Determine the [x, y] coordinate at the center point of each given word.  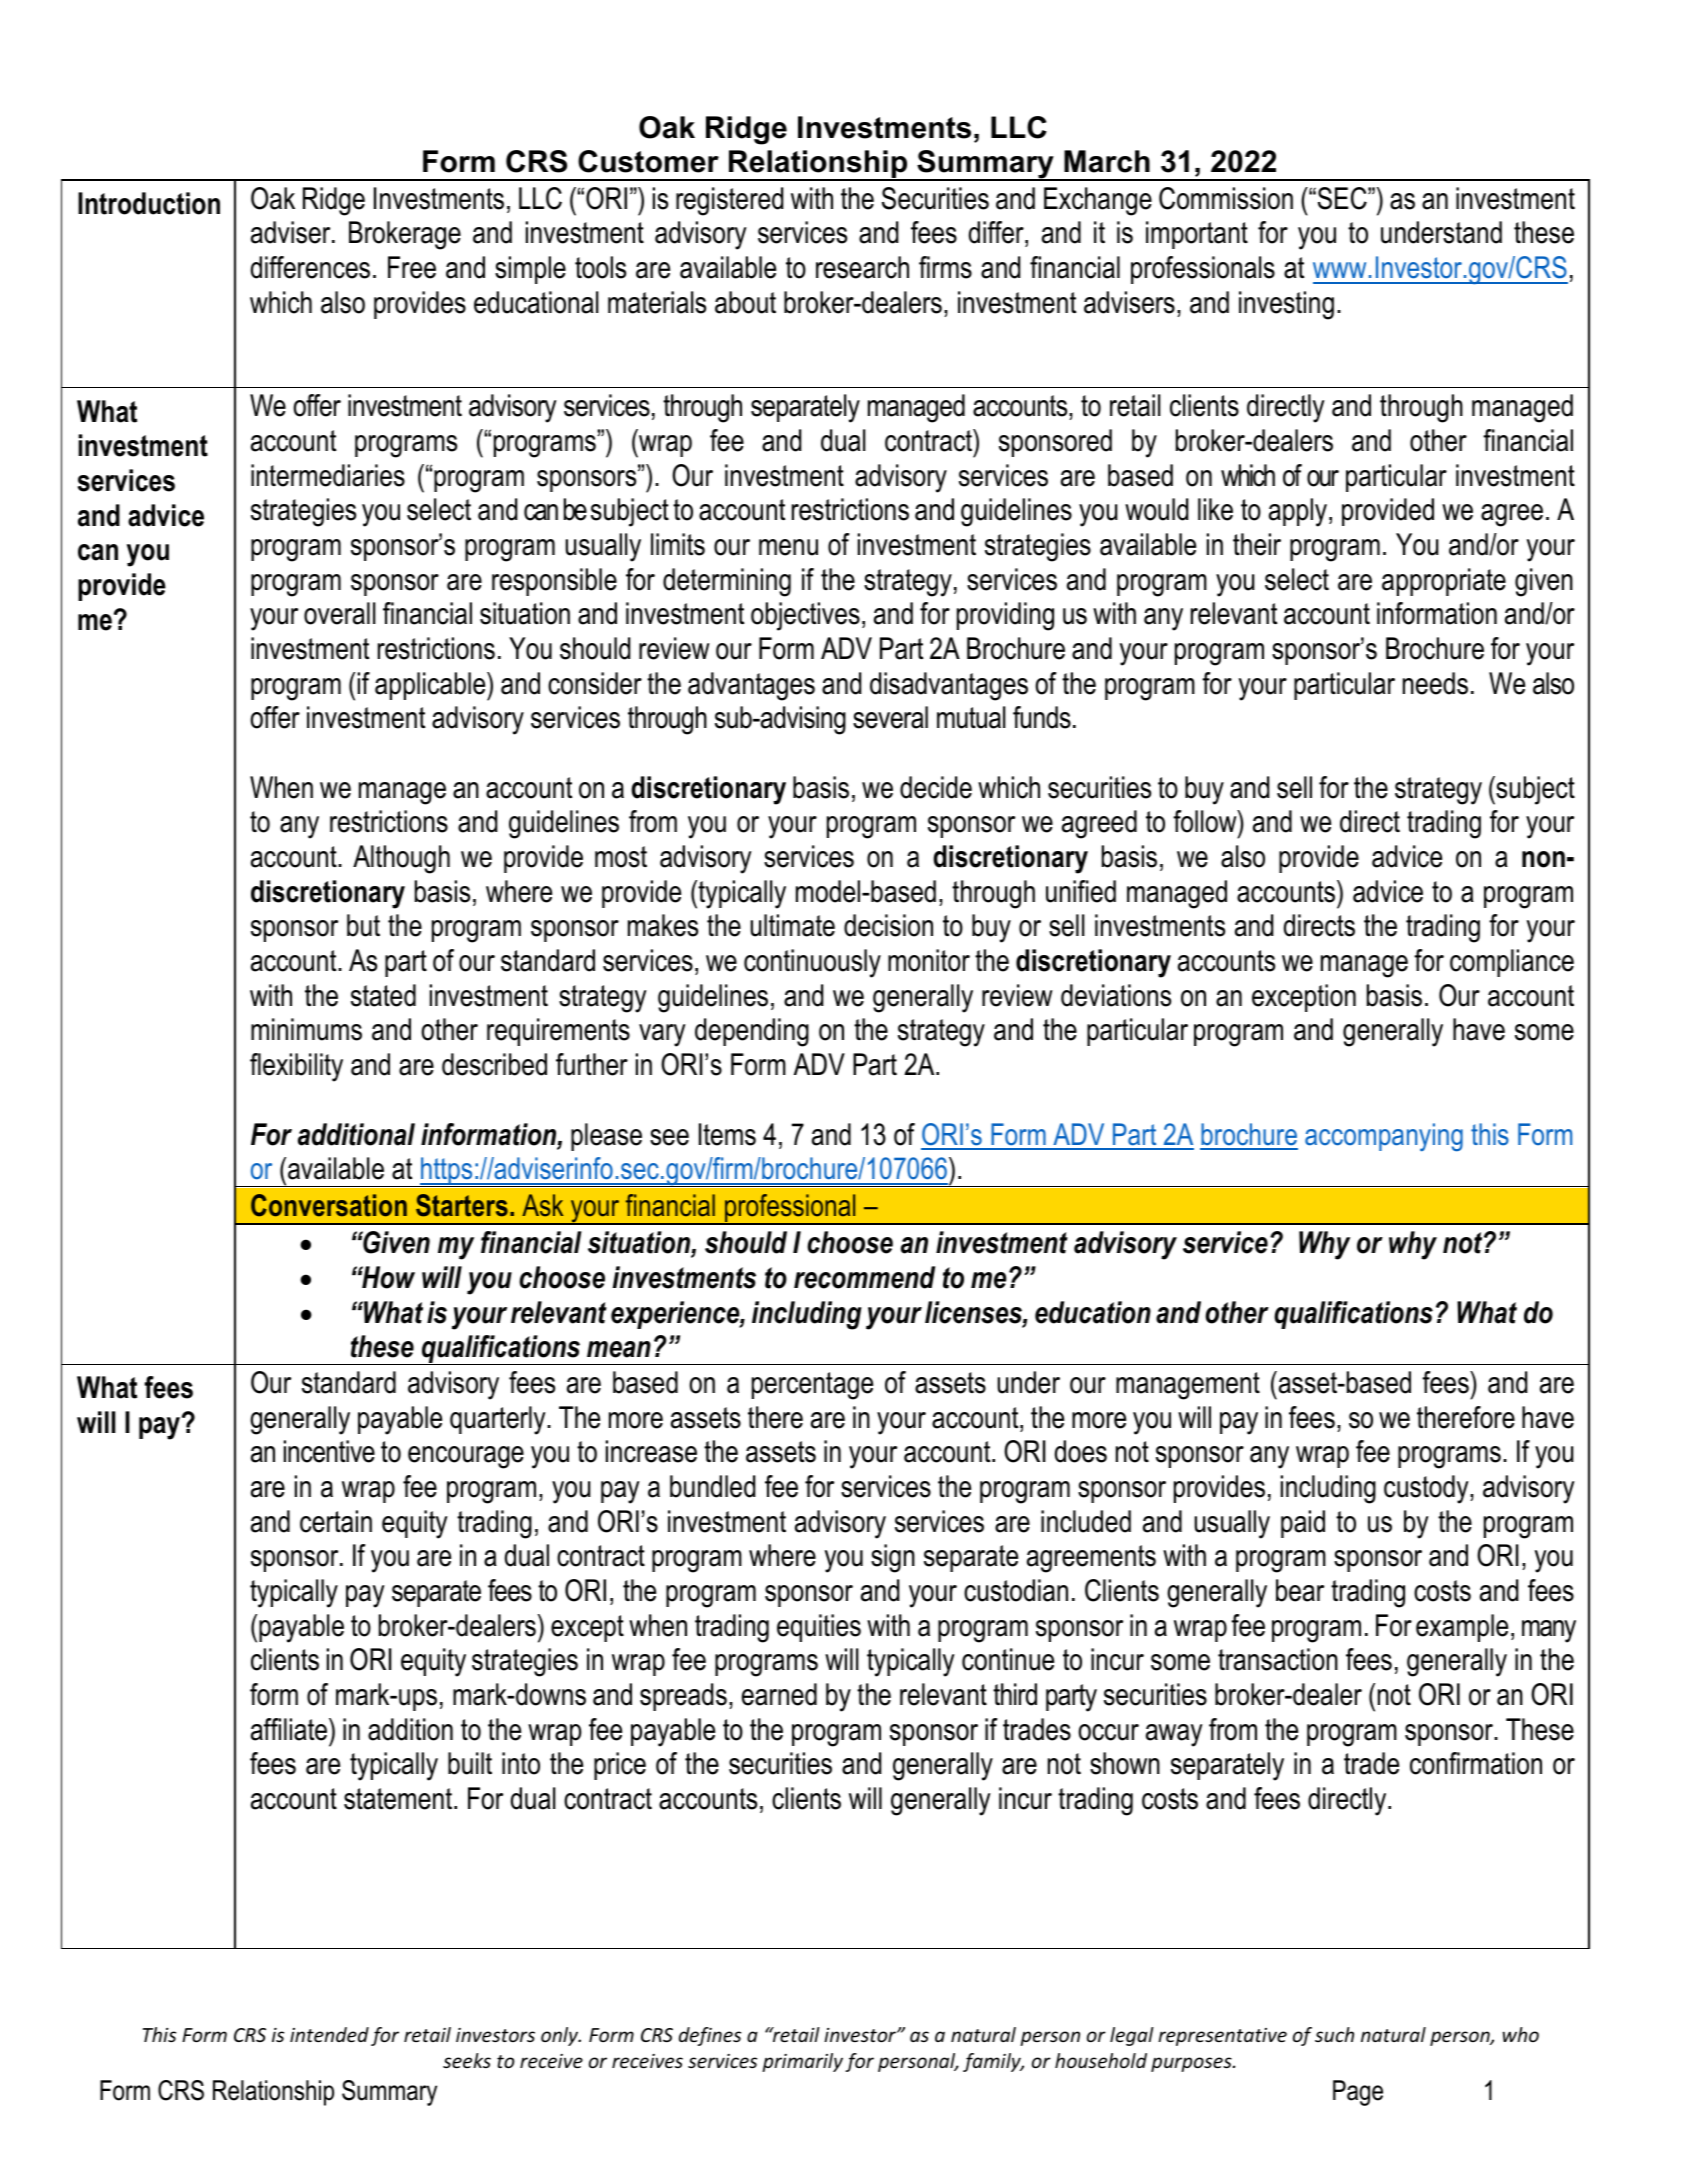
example [1462, 1628]
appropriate [1444, 582]
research [862, 267]
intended [329, 2034]
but [363, 925]
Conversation [329, 1205]
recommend [864, 1277]
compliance [1512, 963]
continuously [812, 963]
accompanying [1384, 1137]
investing [1286, 305]
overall [339, 613]
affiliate [290, 1729]
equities [819, 1628]
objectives [805, 616]
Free [412, 267]
